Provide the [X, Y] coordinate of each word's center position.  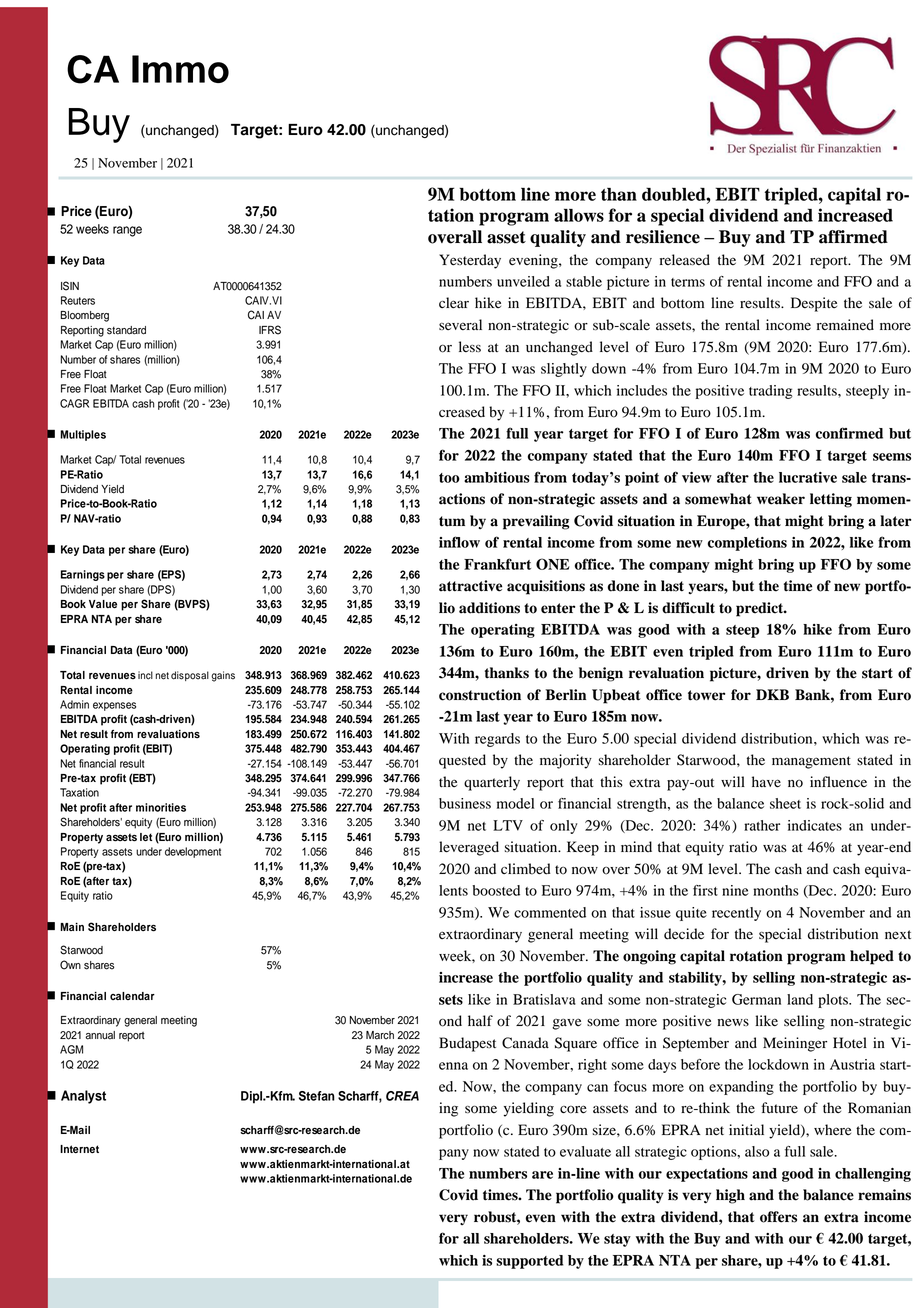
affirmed [853, 237]
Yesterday [470, 261]
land [800, 999]
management [811, 762]
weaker [781, 499]
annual [100, 1035]
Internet [79, 1149]
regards [497, 740]
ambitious [497, 477]
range [127, 231]
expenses [114, 706]
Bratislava [544, 999]
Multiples [83, 435]
